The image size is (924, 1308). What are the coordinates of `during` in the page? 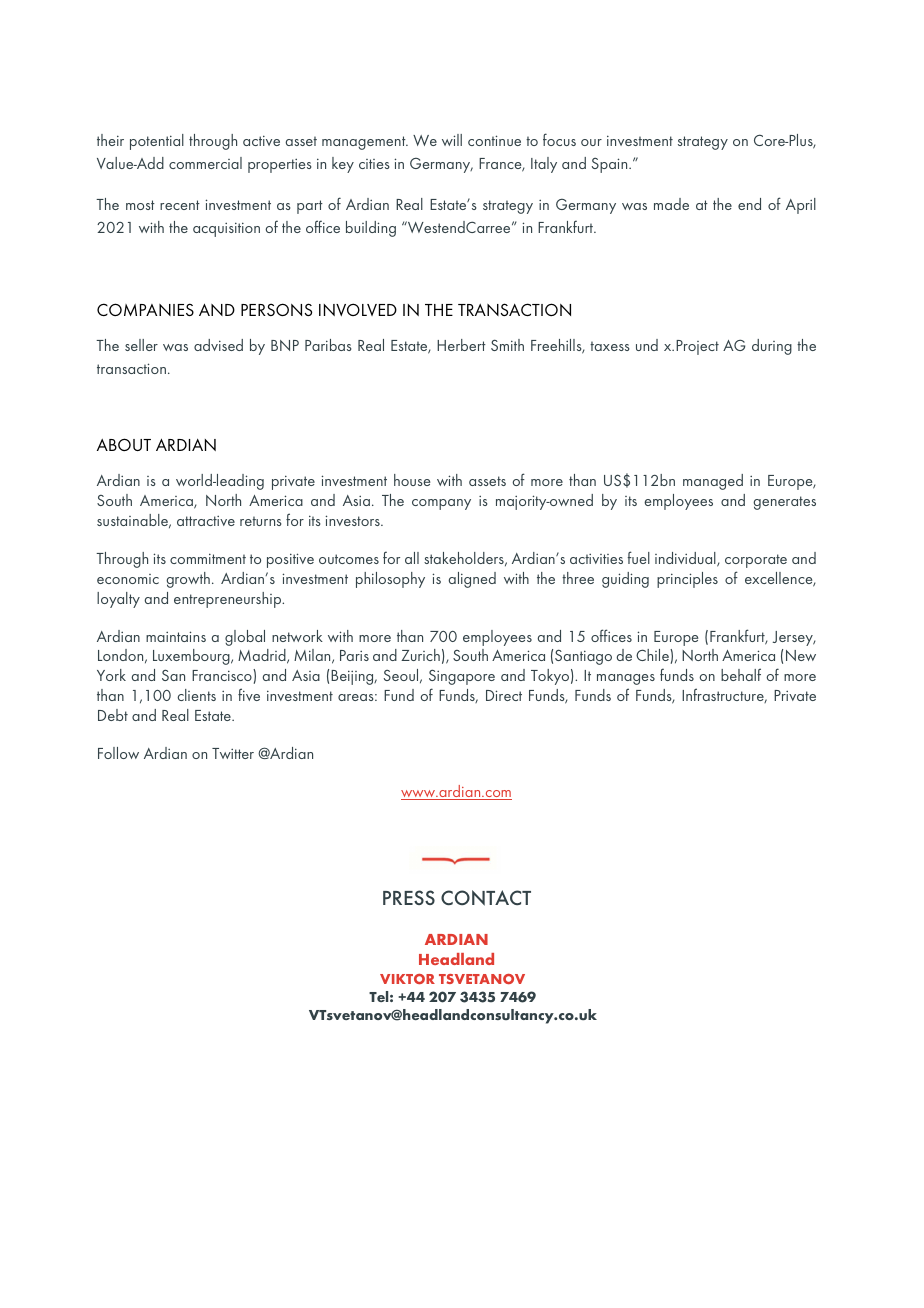 It's located at (772, 347).
